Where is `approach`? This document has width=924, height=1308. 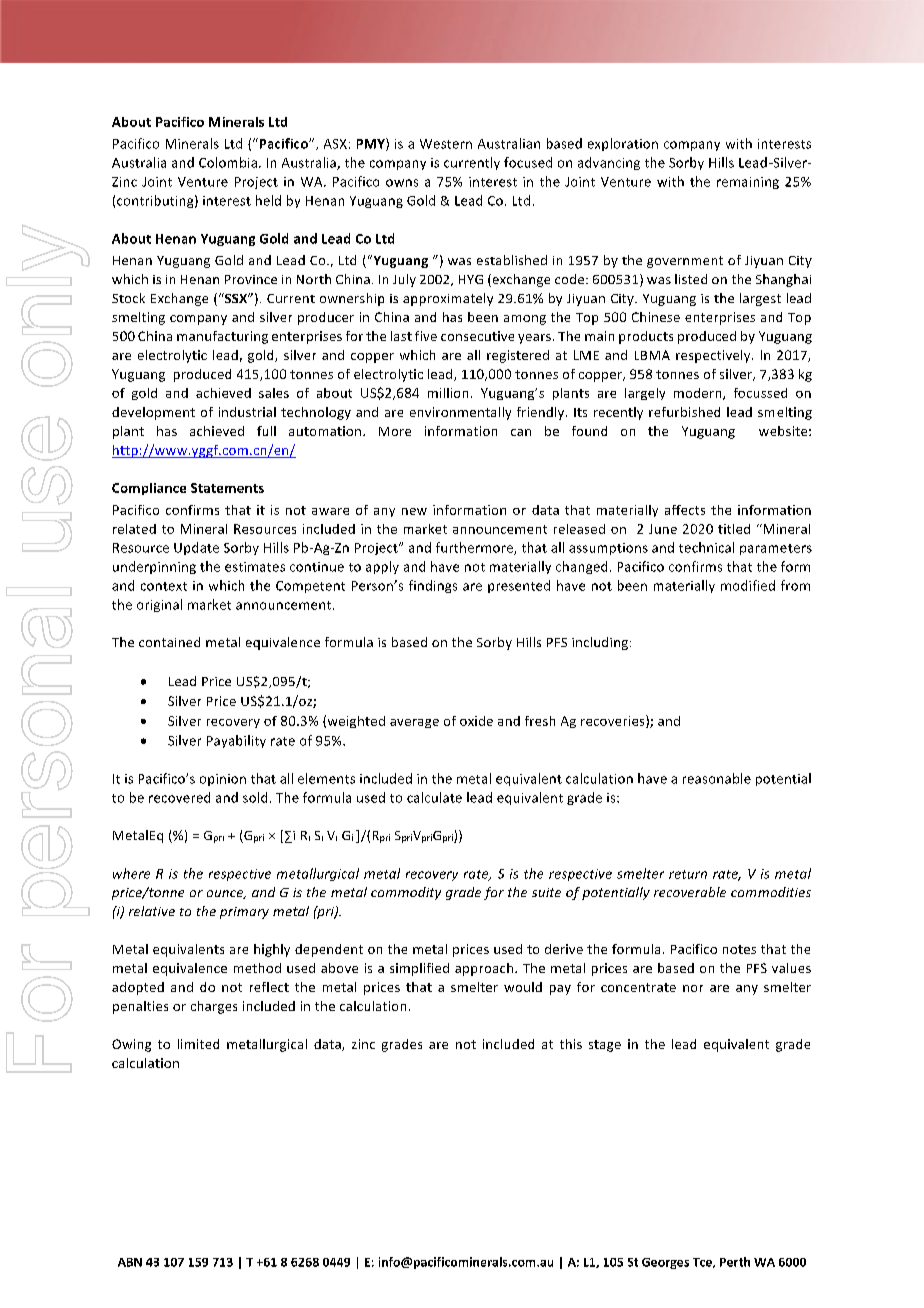 approach is located at coordinates (485, 969).
